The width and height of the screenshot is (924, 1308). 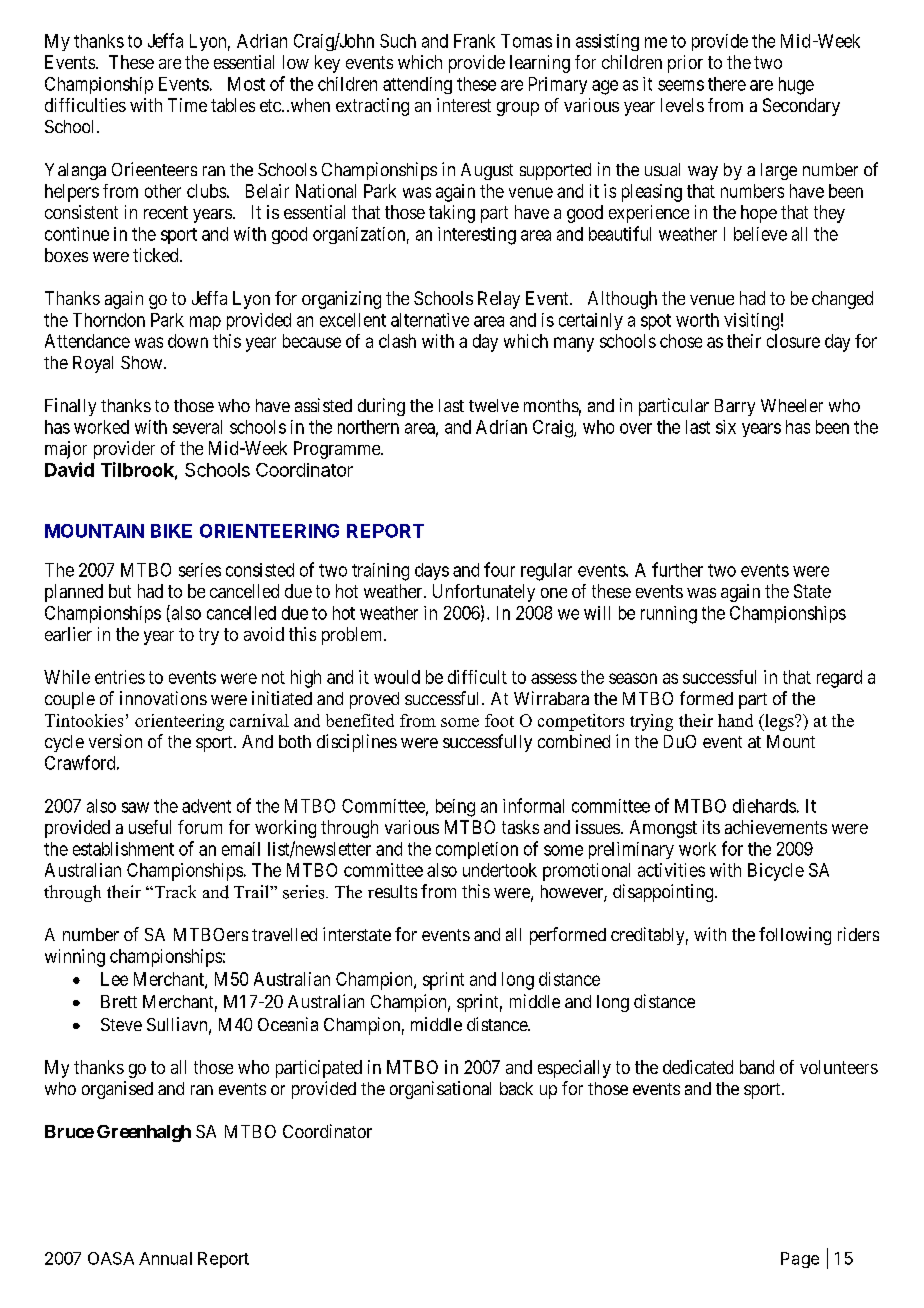 What do you see at coordinates (417, 85) in the screenshot?
I see `attending` at bounding box center [417, 85].
